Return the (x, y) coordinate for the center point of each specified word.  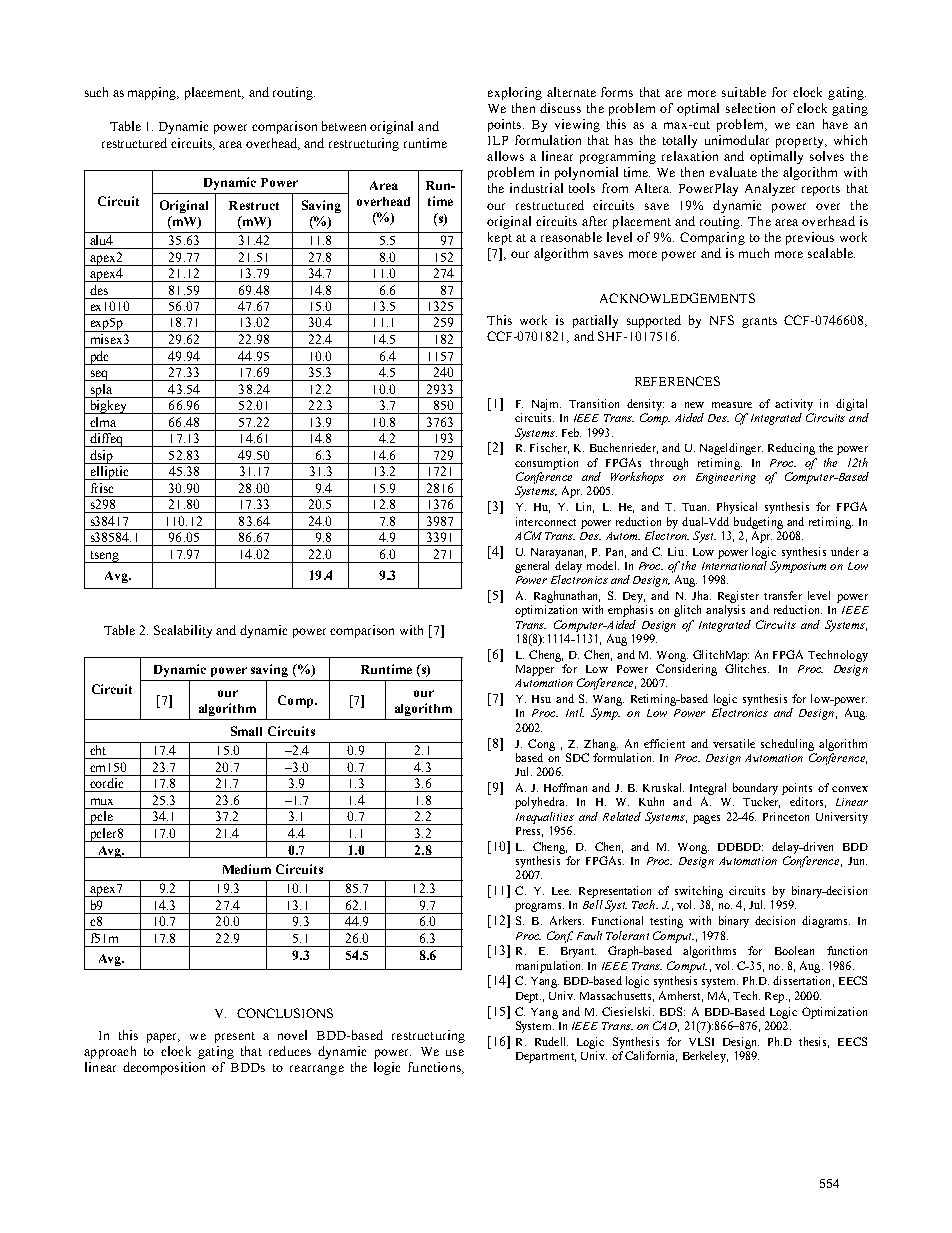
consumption (546, 464)
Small (246, 731)
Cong (541, 745)
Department (546, 1057)
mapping (153, 93)
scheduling (787, 745)
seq (99, 375)
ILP (498, 140)
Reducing (791, 449)
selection (750, 108)
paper (163, 1038)
